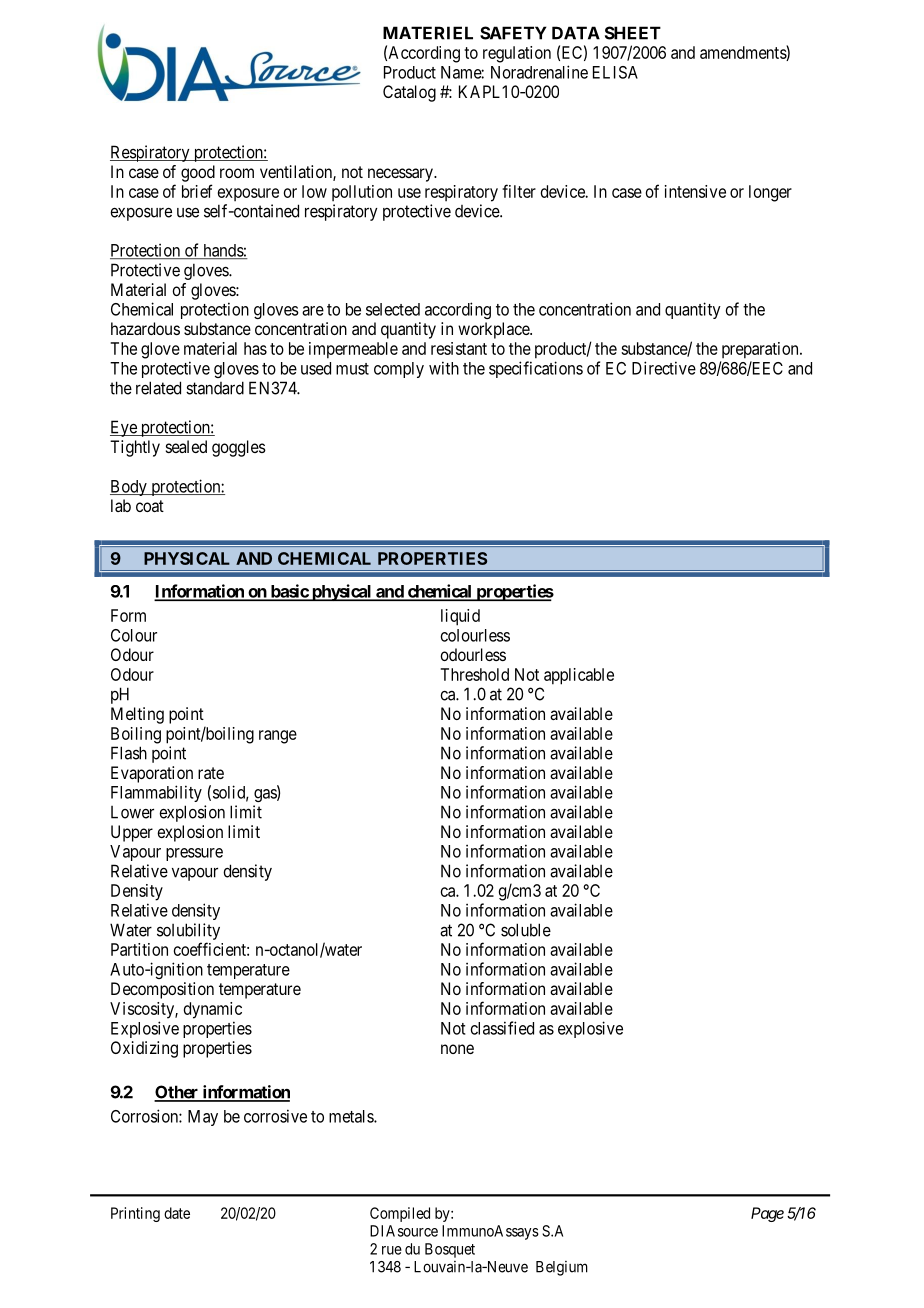 Image resolution: width=924 pixels, height=1308 pixels. I want to click on MATERIEL, so click(428, 33).
